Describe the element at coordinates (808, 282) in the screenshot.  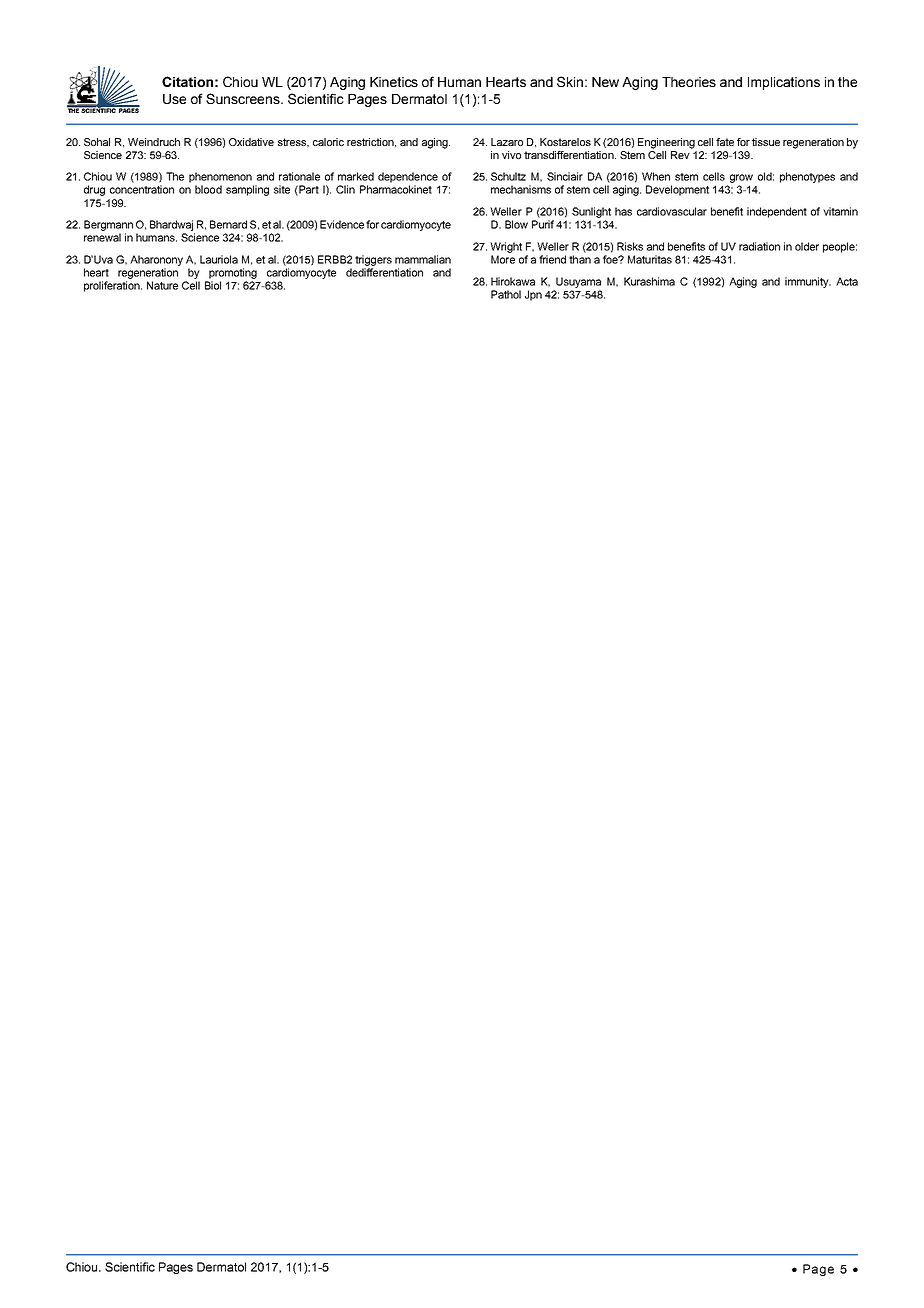
I see `immunity` at that location.
